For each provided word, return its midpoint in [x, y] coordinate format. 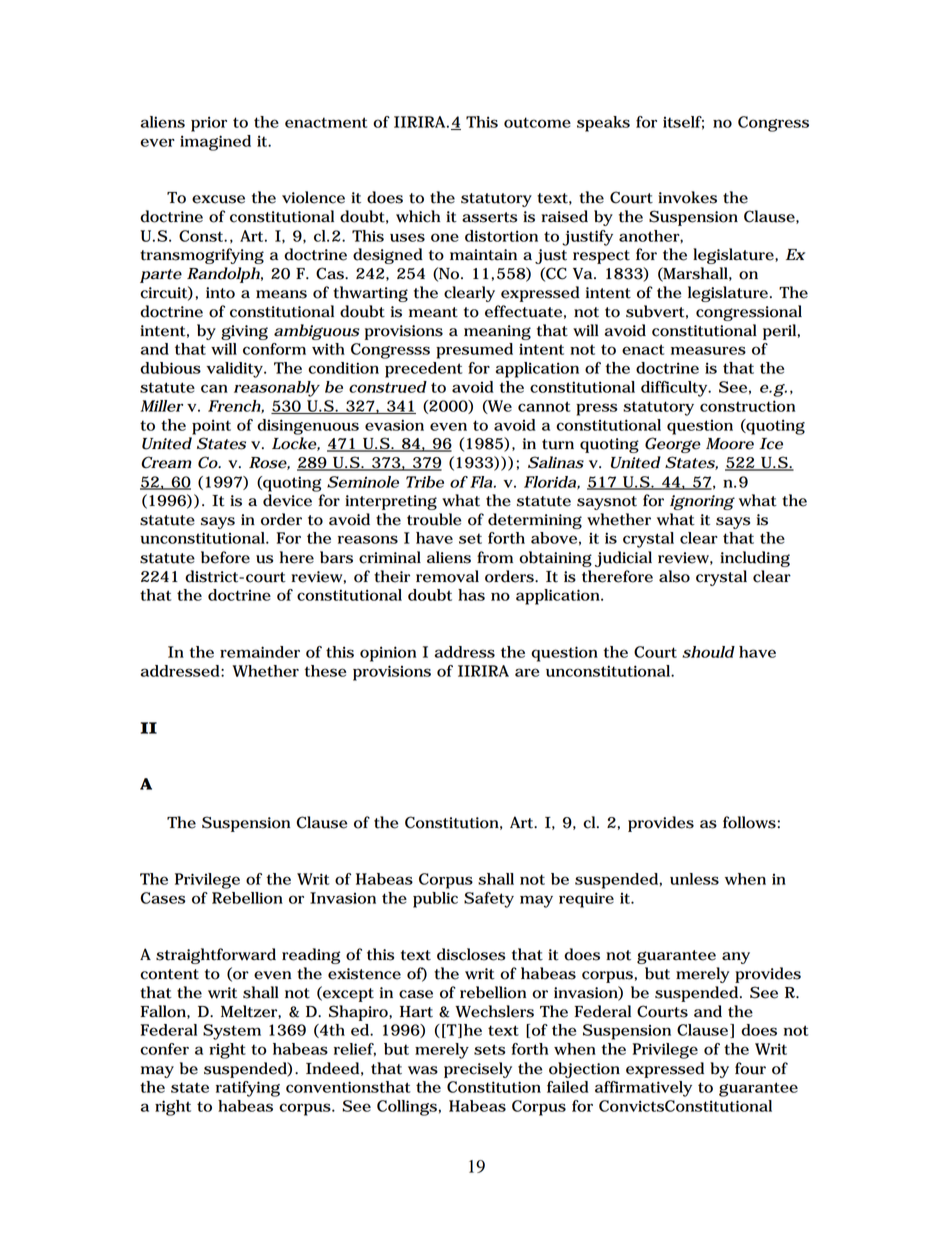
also [674, 576]
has [471, 595]
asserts [489, 217]
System [232, 1032]
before [225, 557]
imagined [215, 143]
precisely [478, 1070]
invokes [687, 197]
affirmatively [643, 1089]
